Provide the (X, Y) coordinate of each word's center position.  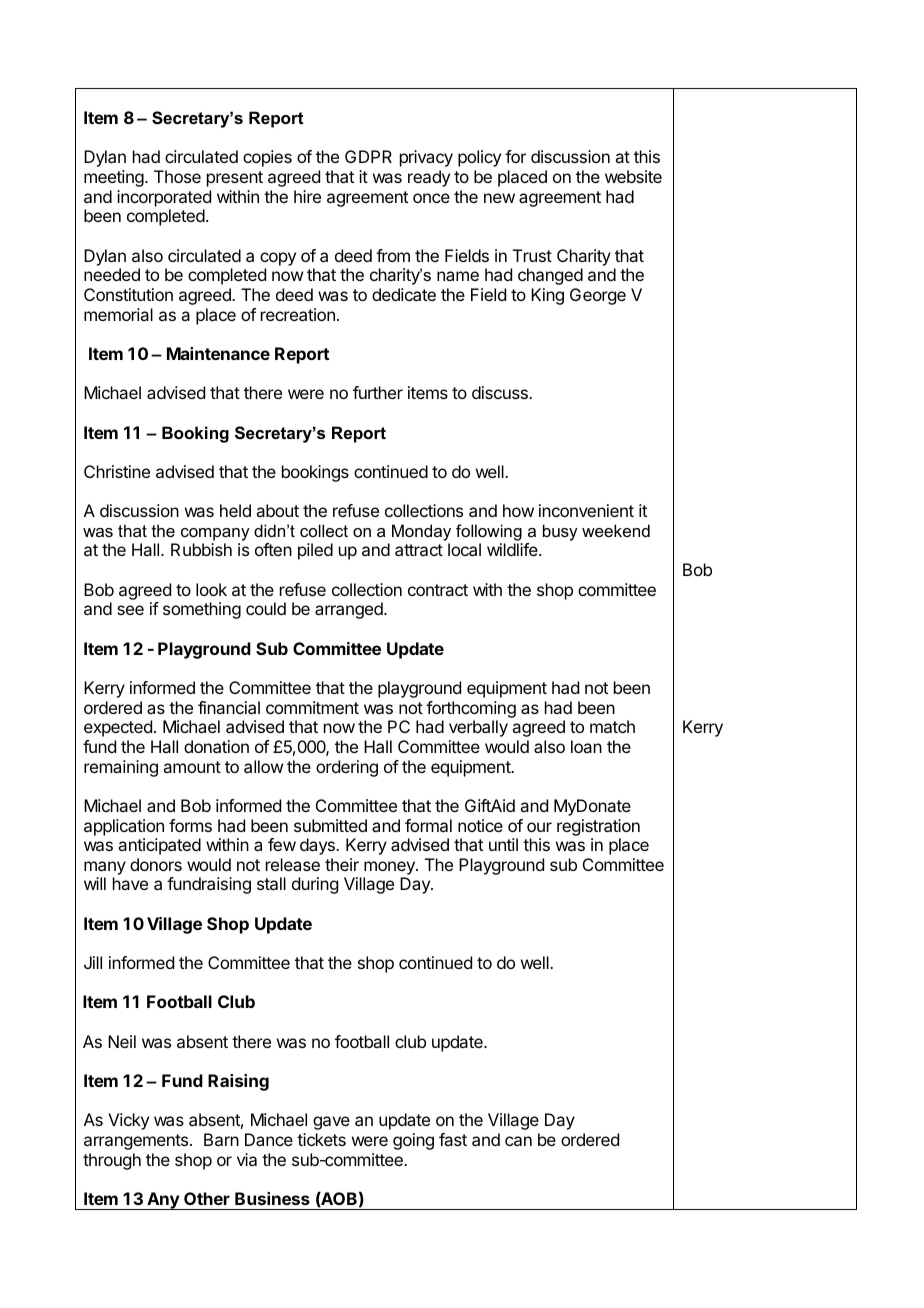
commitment (312, 707)
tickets (321, 1139)
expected (118, 728)
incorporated (164, 198)
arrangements (137, 1142)
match (612, 726)
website (633, 176)
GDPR (368, 156)
